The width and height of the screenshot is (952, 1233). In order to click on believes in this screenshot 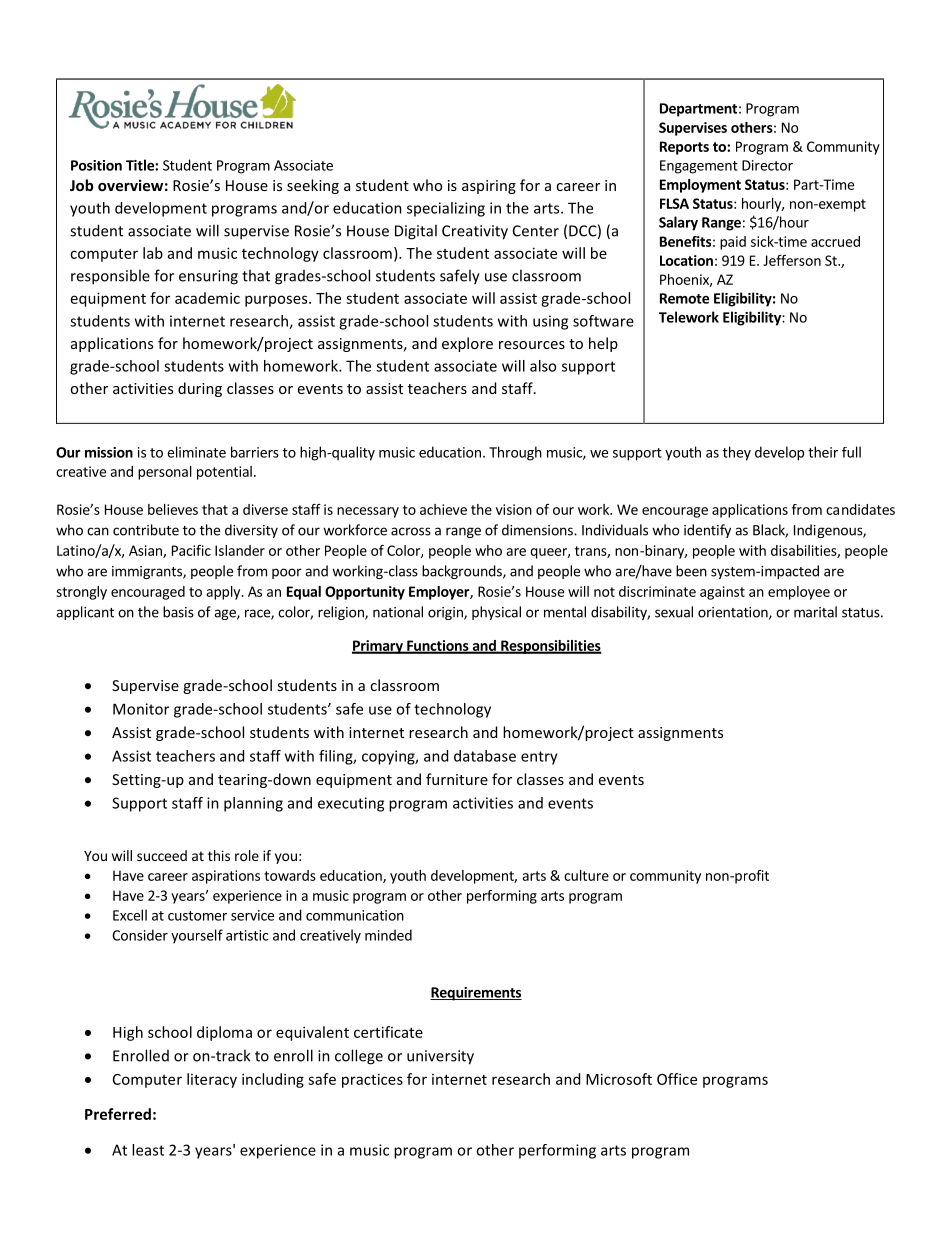, I will do `click(173, 509)`.
